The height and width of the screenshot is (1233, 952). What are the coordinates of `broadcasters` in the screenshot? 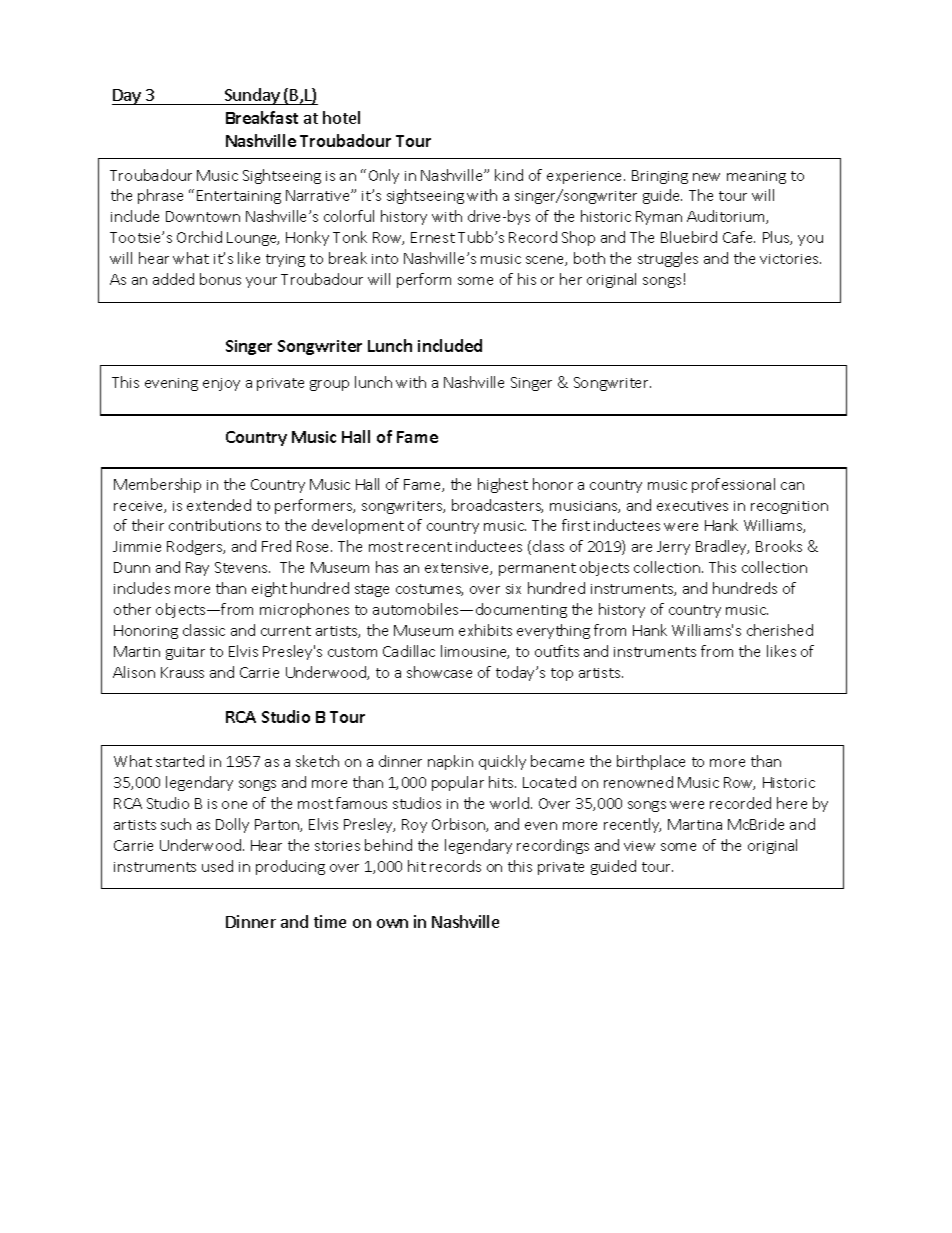 It's located at (497, 506).
